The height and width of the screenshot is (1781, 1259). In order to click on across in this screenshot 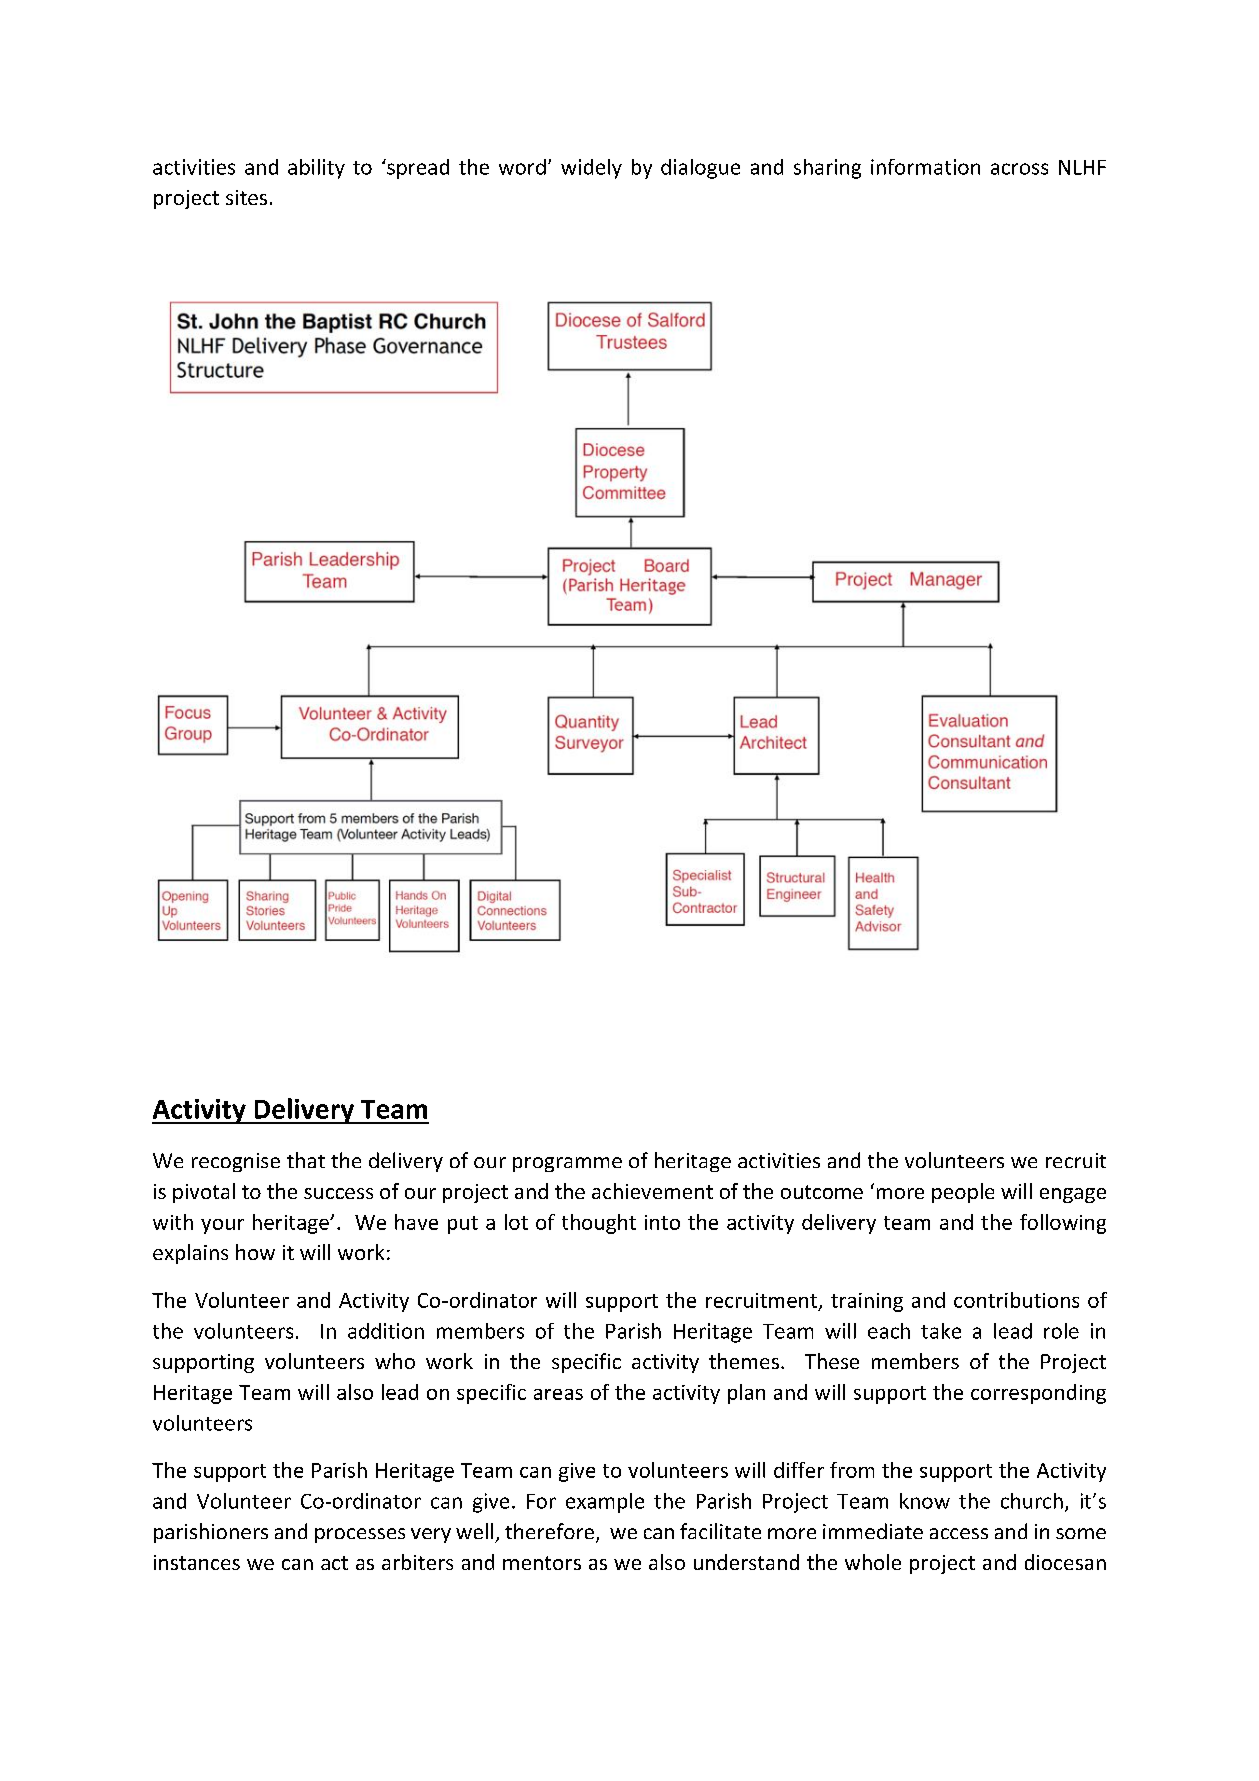, I will do `click(1019, 169)`.
